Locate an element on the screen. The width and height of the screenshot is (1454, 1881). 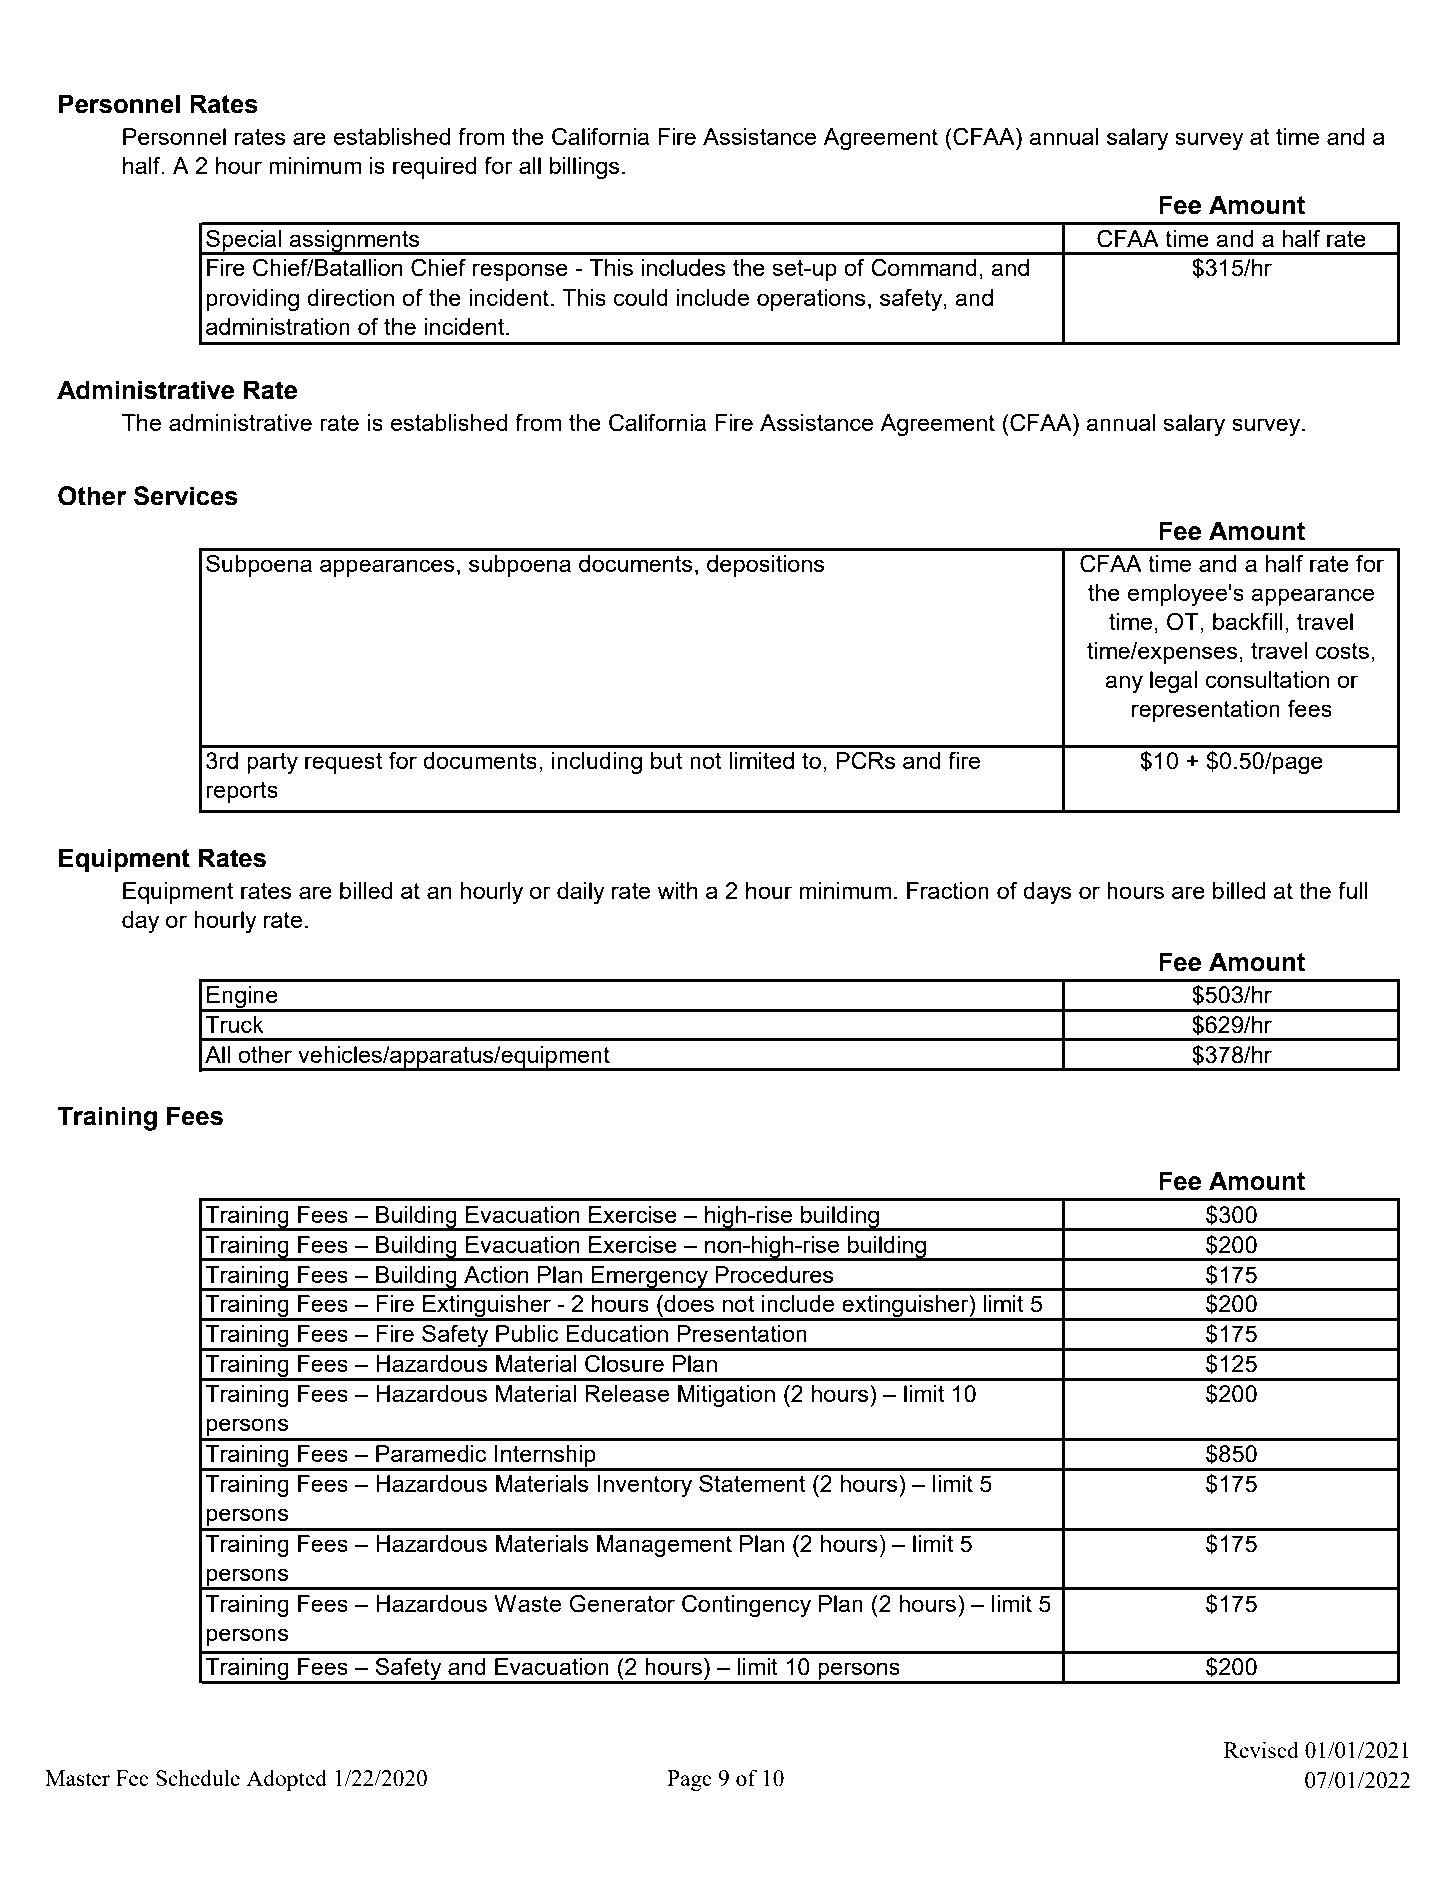
with is located at coordinates (678, 890).
